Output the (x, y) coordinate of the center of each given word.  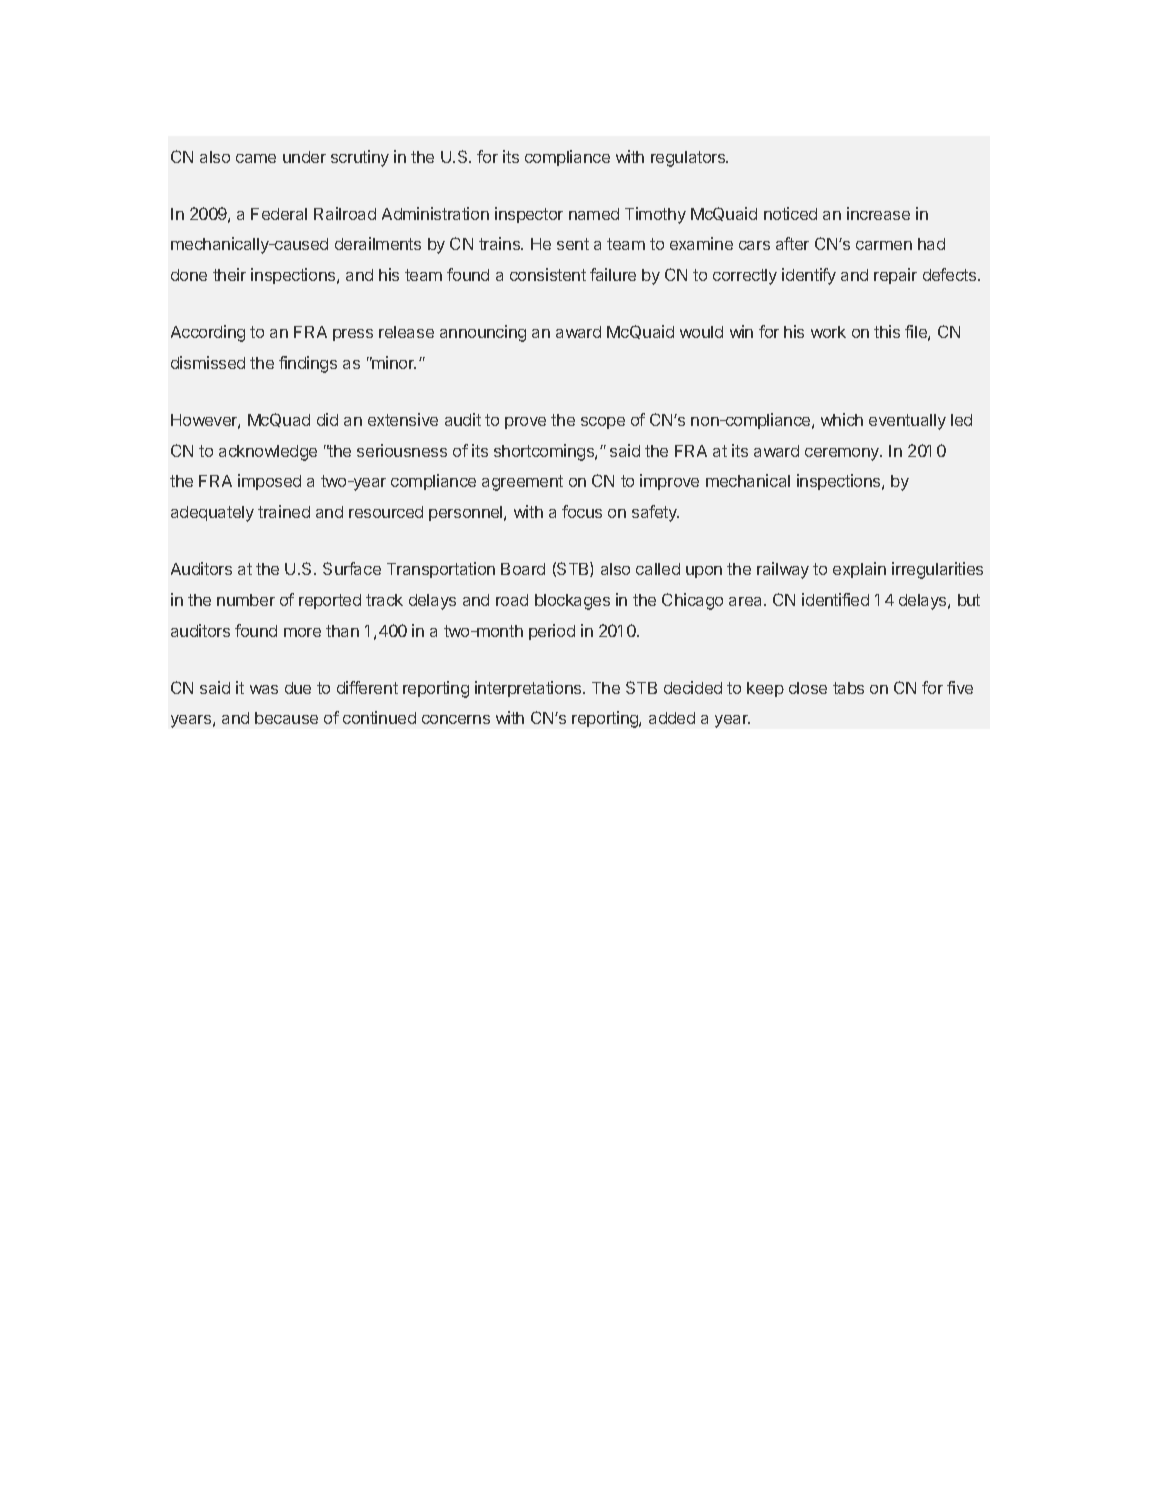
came (256, 158)
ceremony (843, 454)
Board (523, 569)
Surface (352, 568)
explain (859, 570)
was (264, 689)
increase (878, 213)
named (594, 214)
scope (603, 423)
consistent (548, 274)
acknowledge (268, 453)
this (887, 331)
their (229, 274)
